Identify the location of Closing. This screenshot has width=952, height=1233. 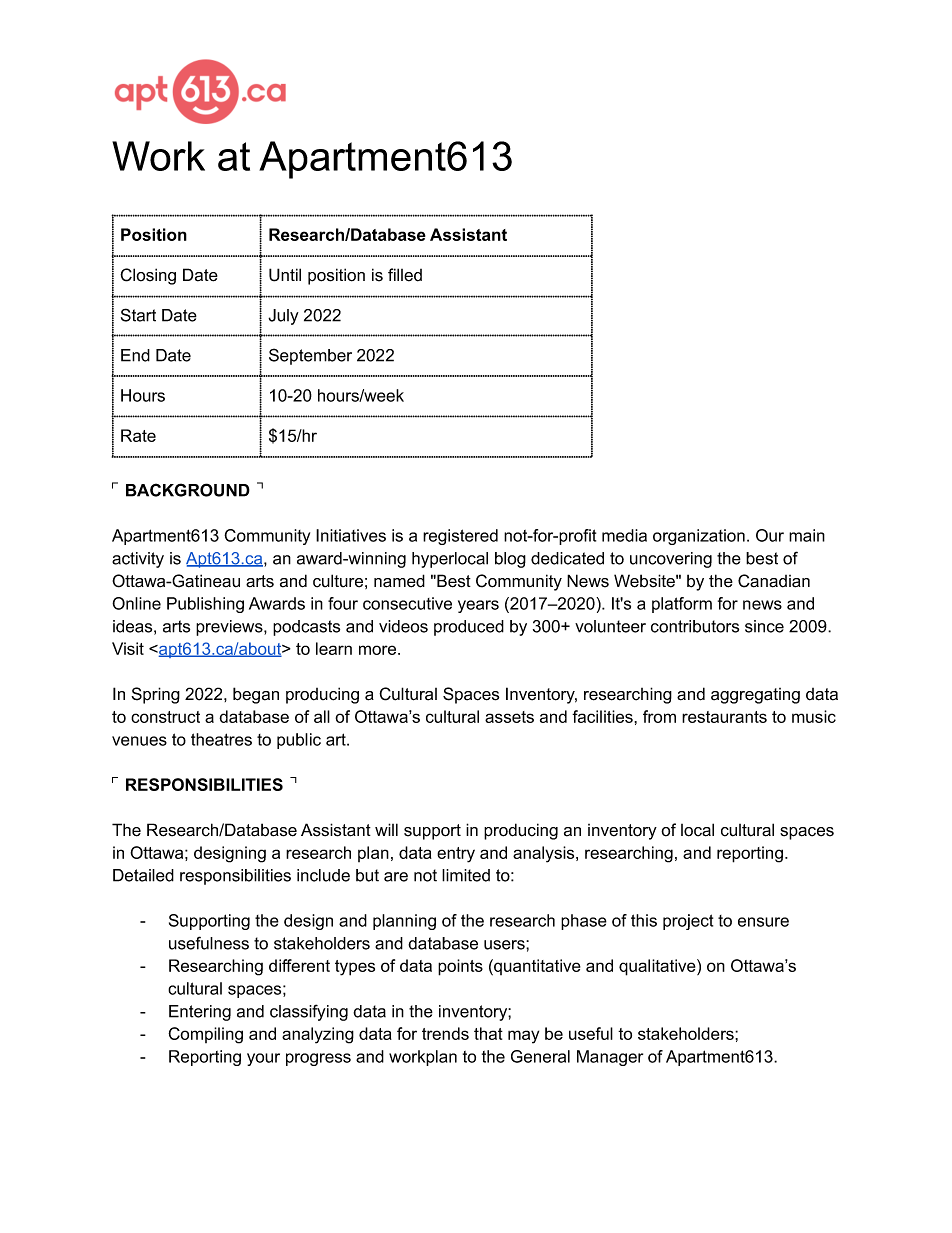
(148, 276).
